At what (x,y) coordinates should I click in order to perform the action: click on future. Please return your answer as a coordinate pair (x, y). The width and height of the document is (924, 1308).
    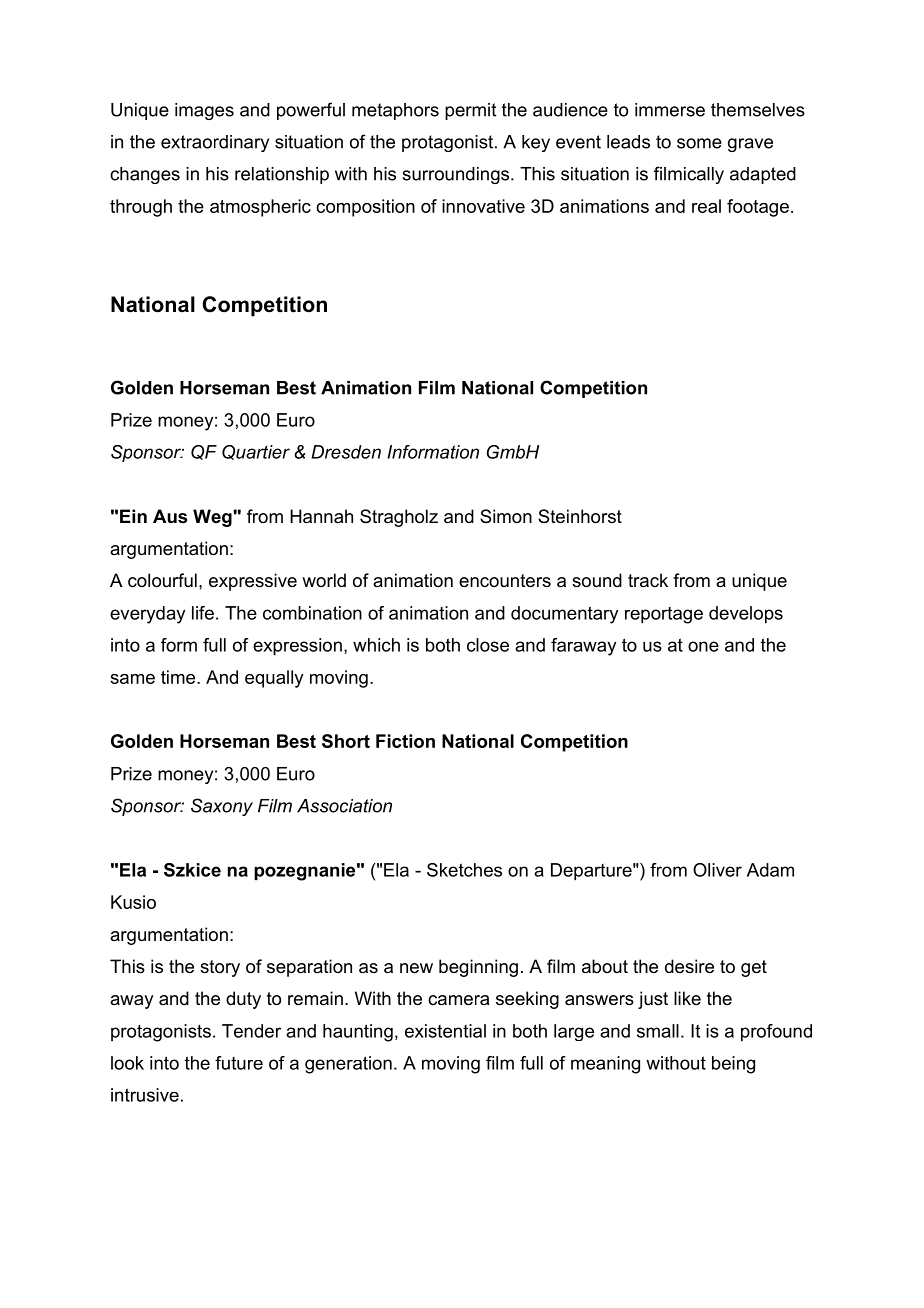
    Looking at the image, I should click on (239, 1063).
